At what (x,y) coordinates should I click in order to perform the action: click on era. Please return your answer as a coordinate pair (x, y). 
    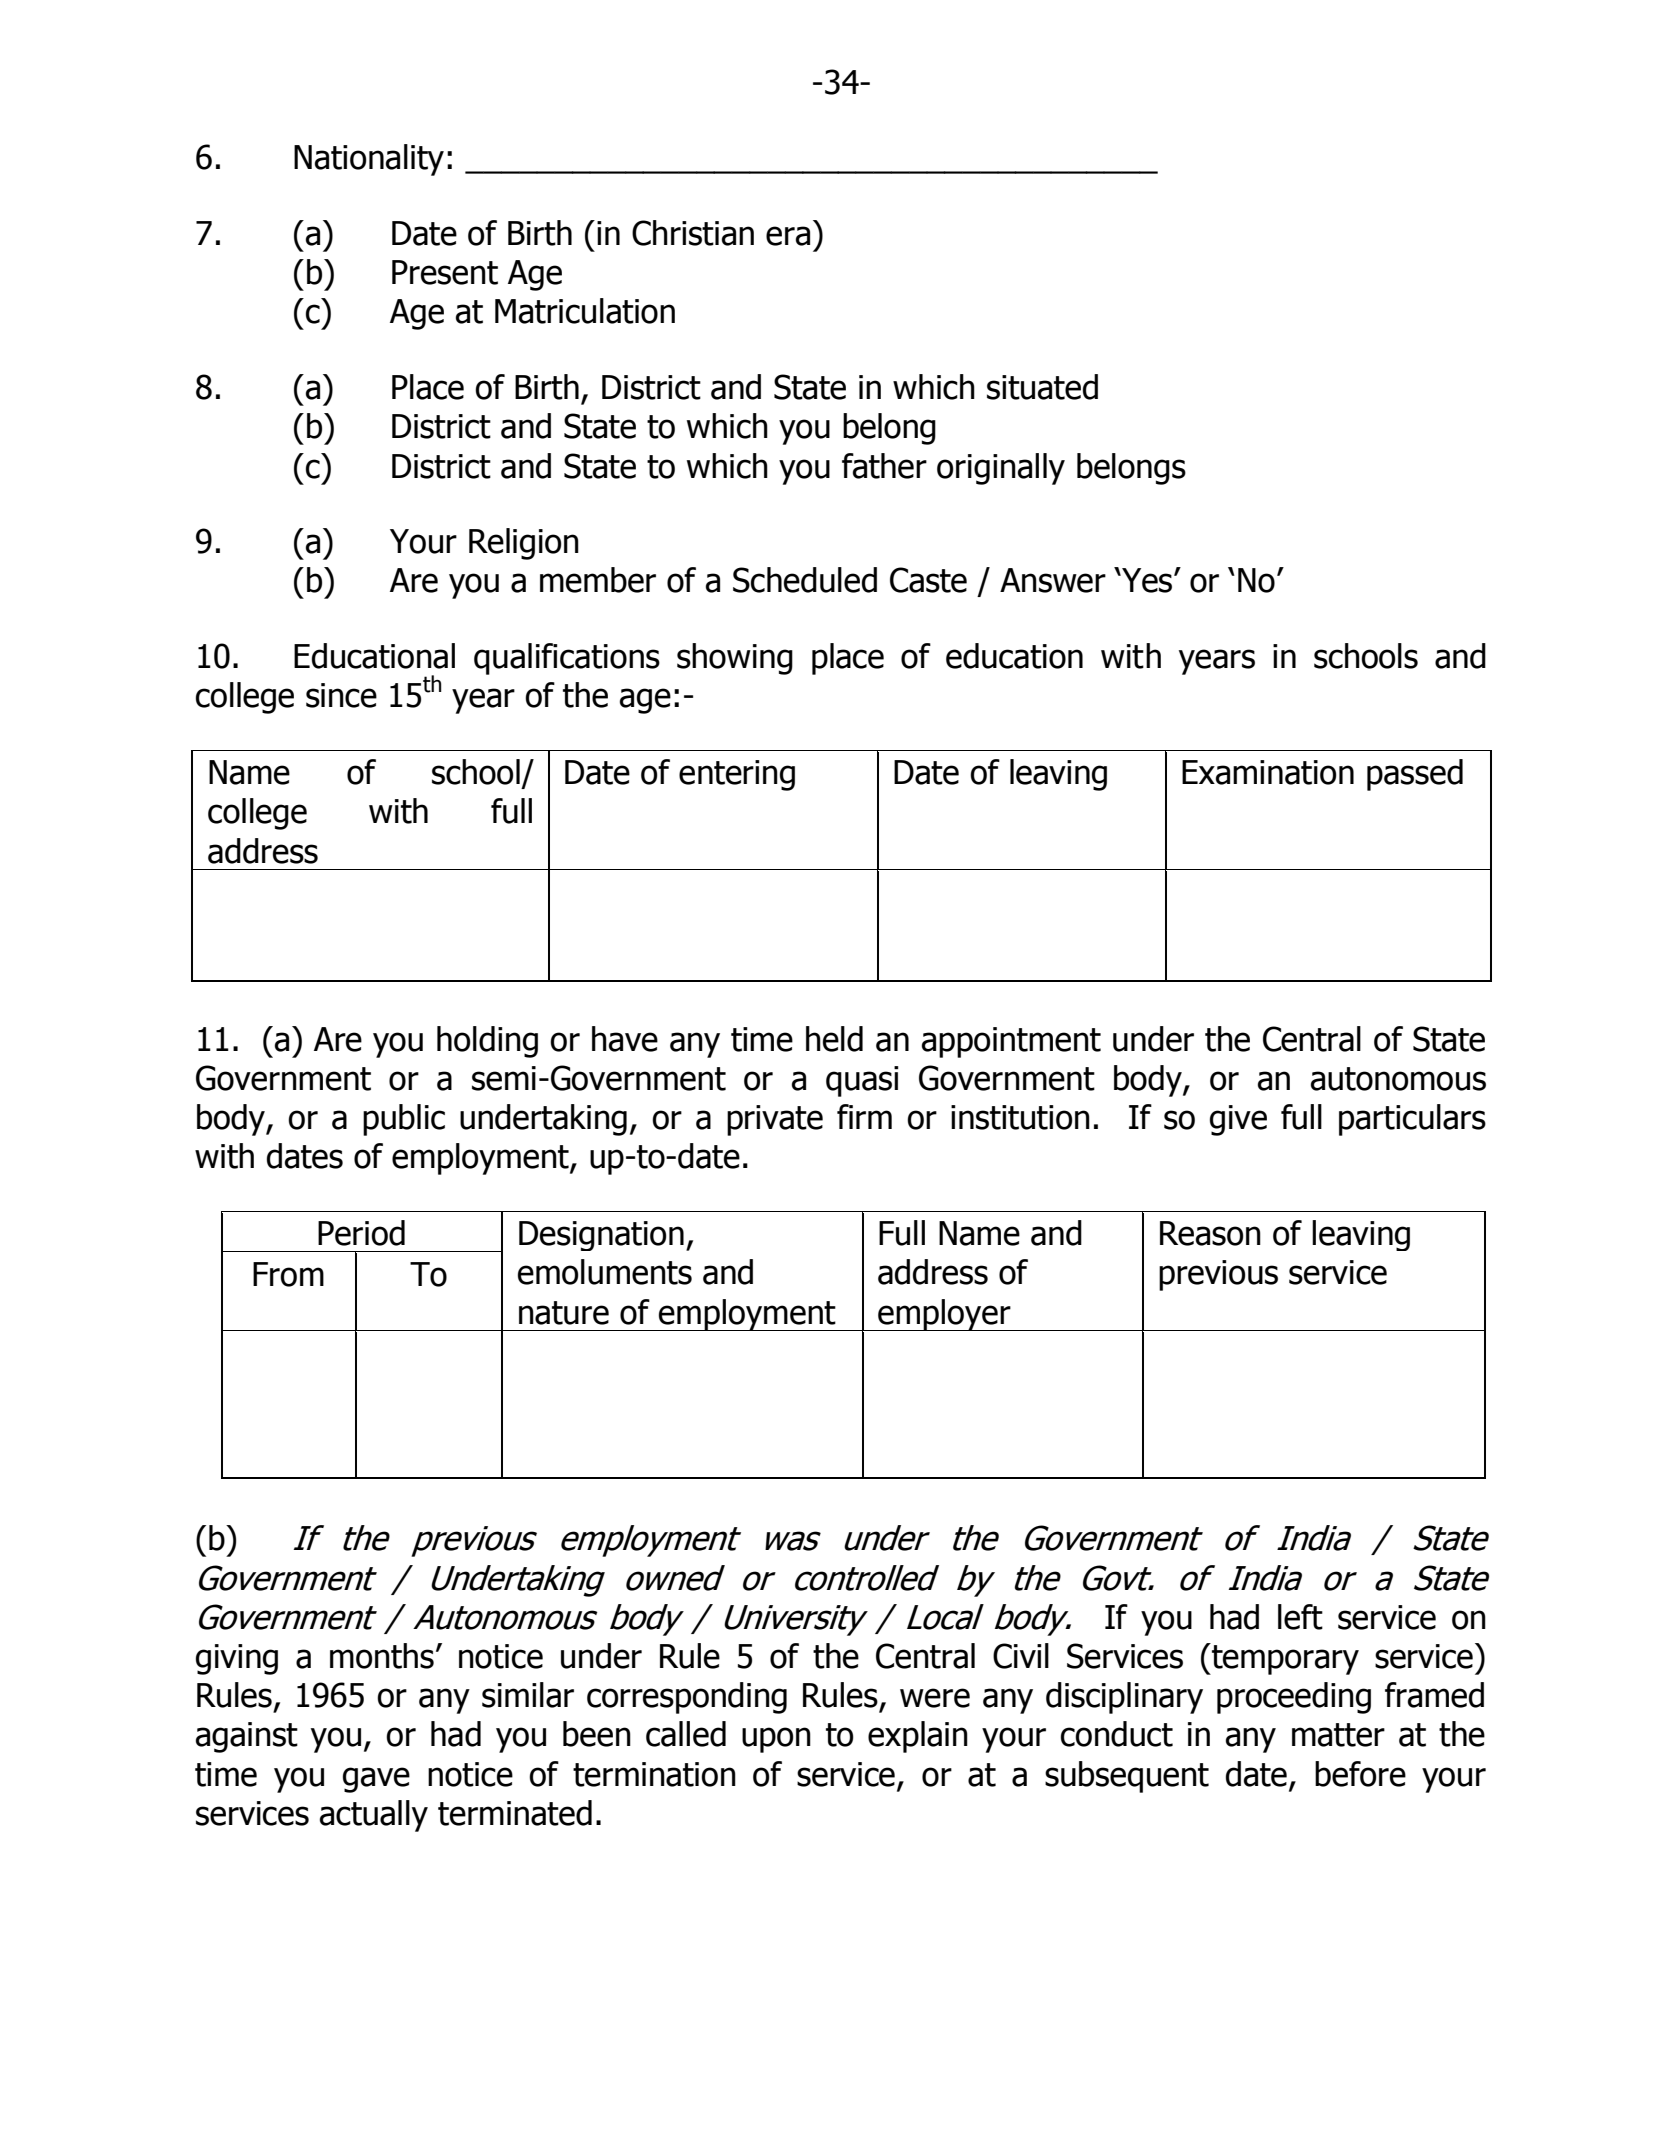
    Looking at the image, I should click on (788, 236).
